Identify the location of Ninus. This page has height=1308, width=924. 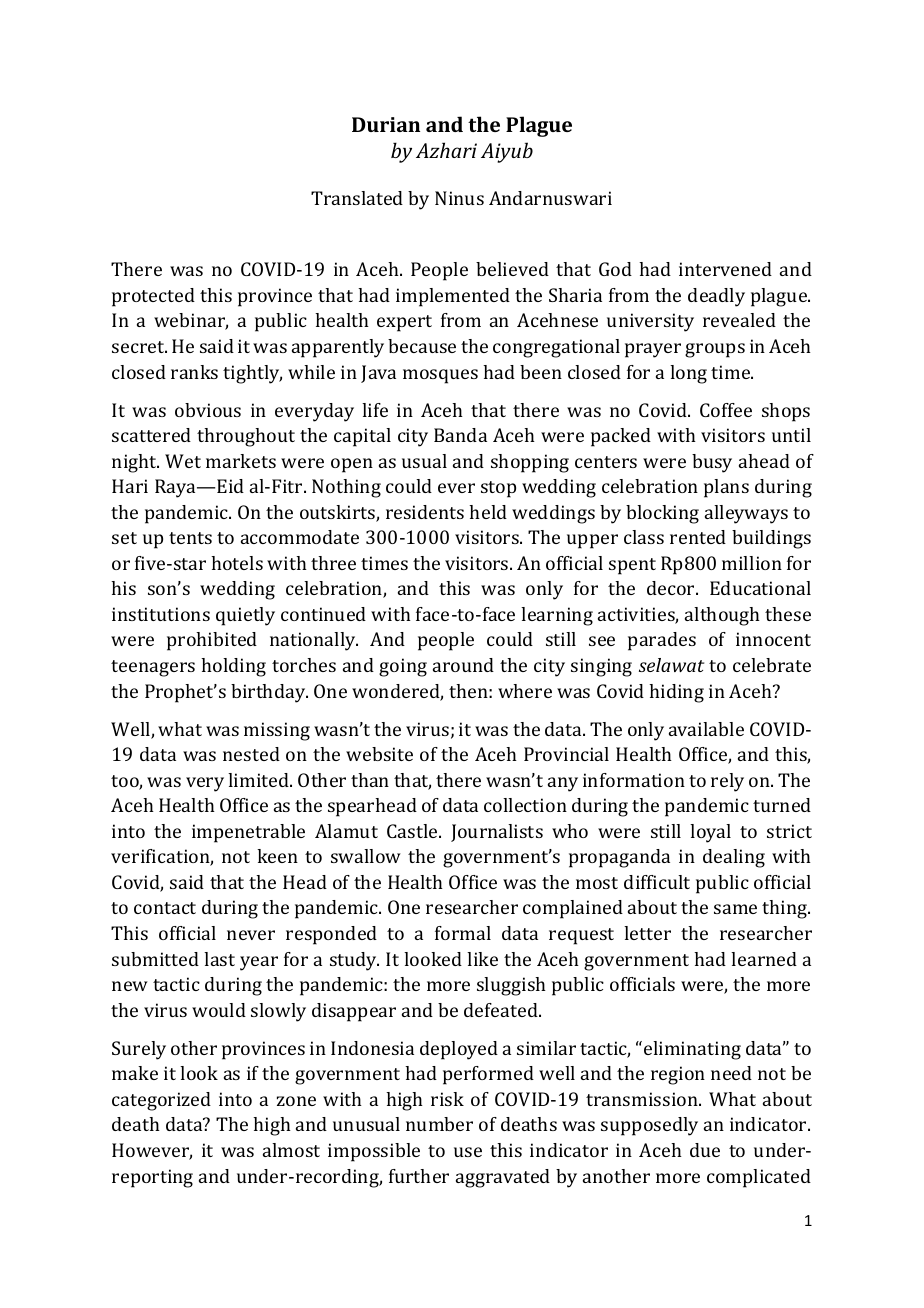
(459, 198).
